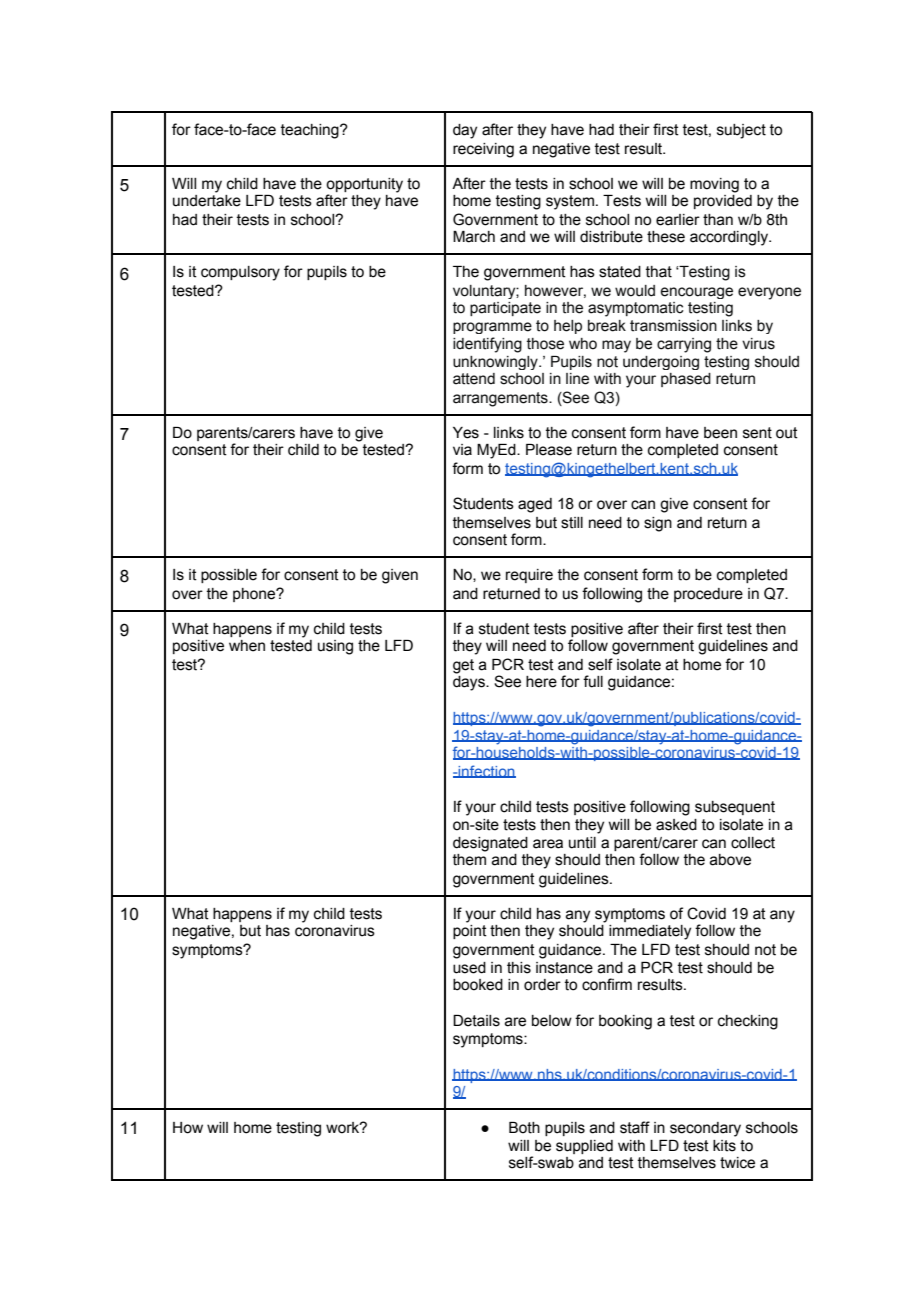 This screenshot has width=924, height=1308. I want to click on days, so click(470, 682).
